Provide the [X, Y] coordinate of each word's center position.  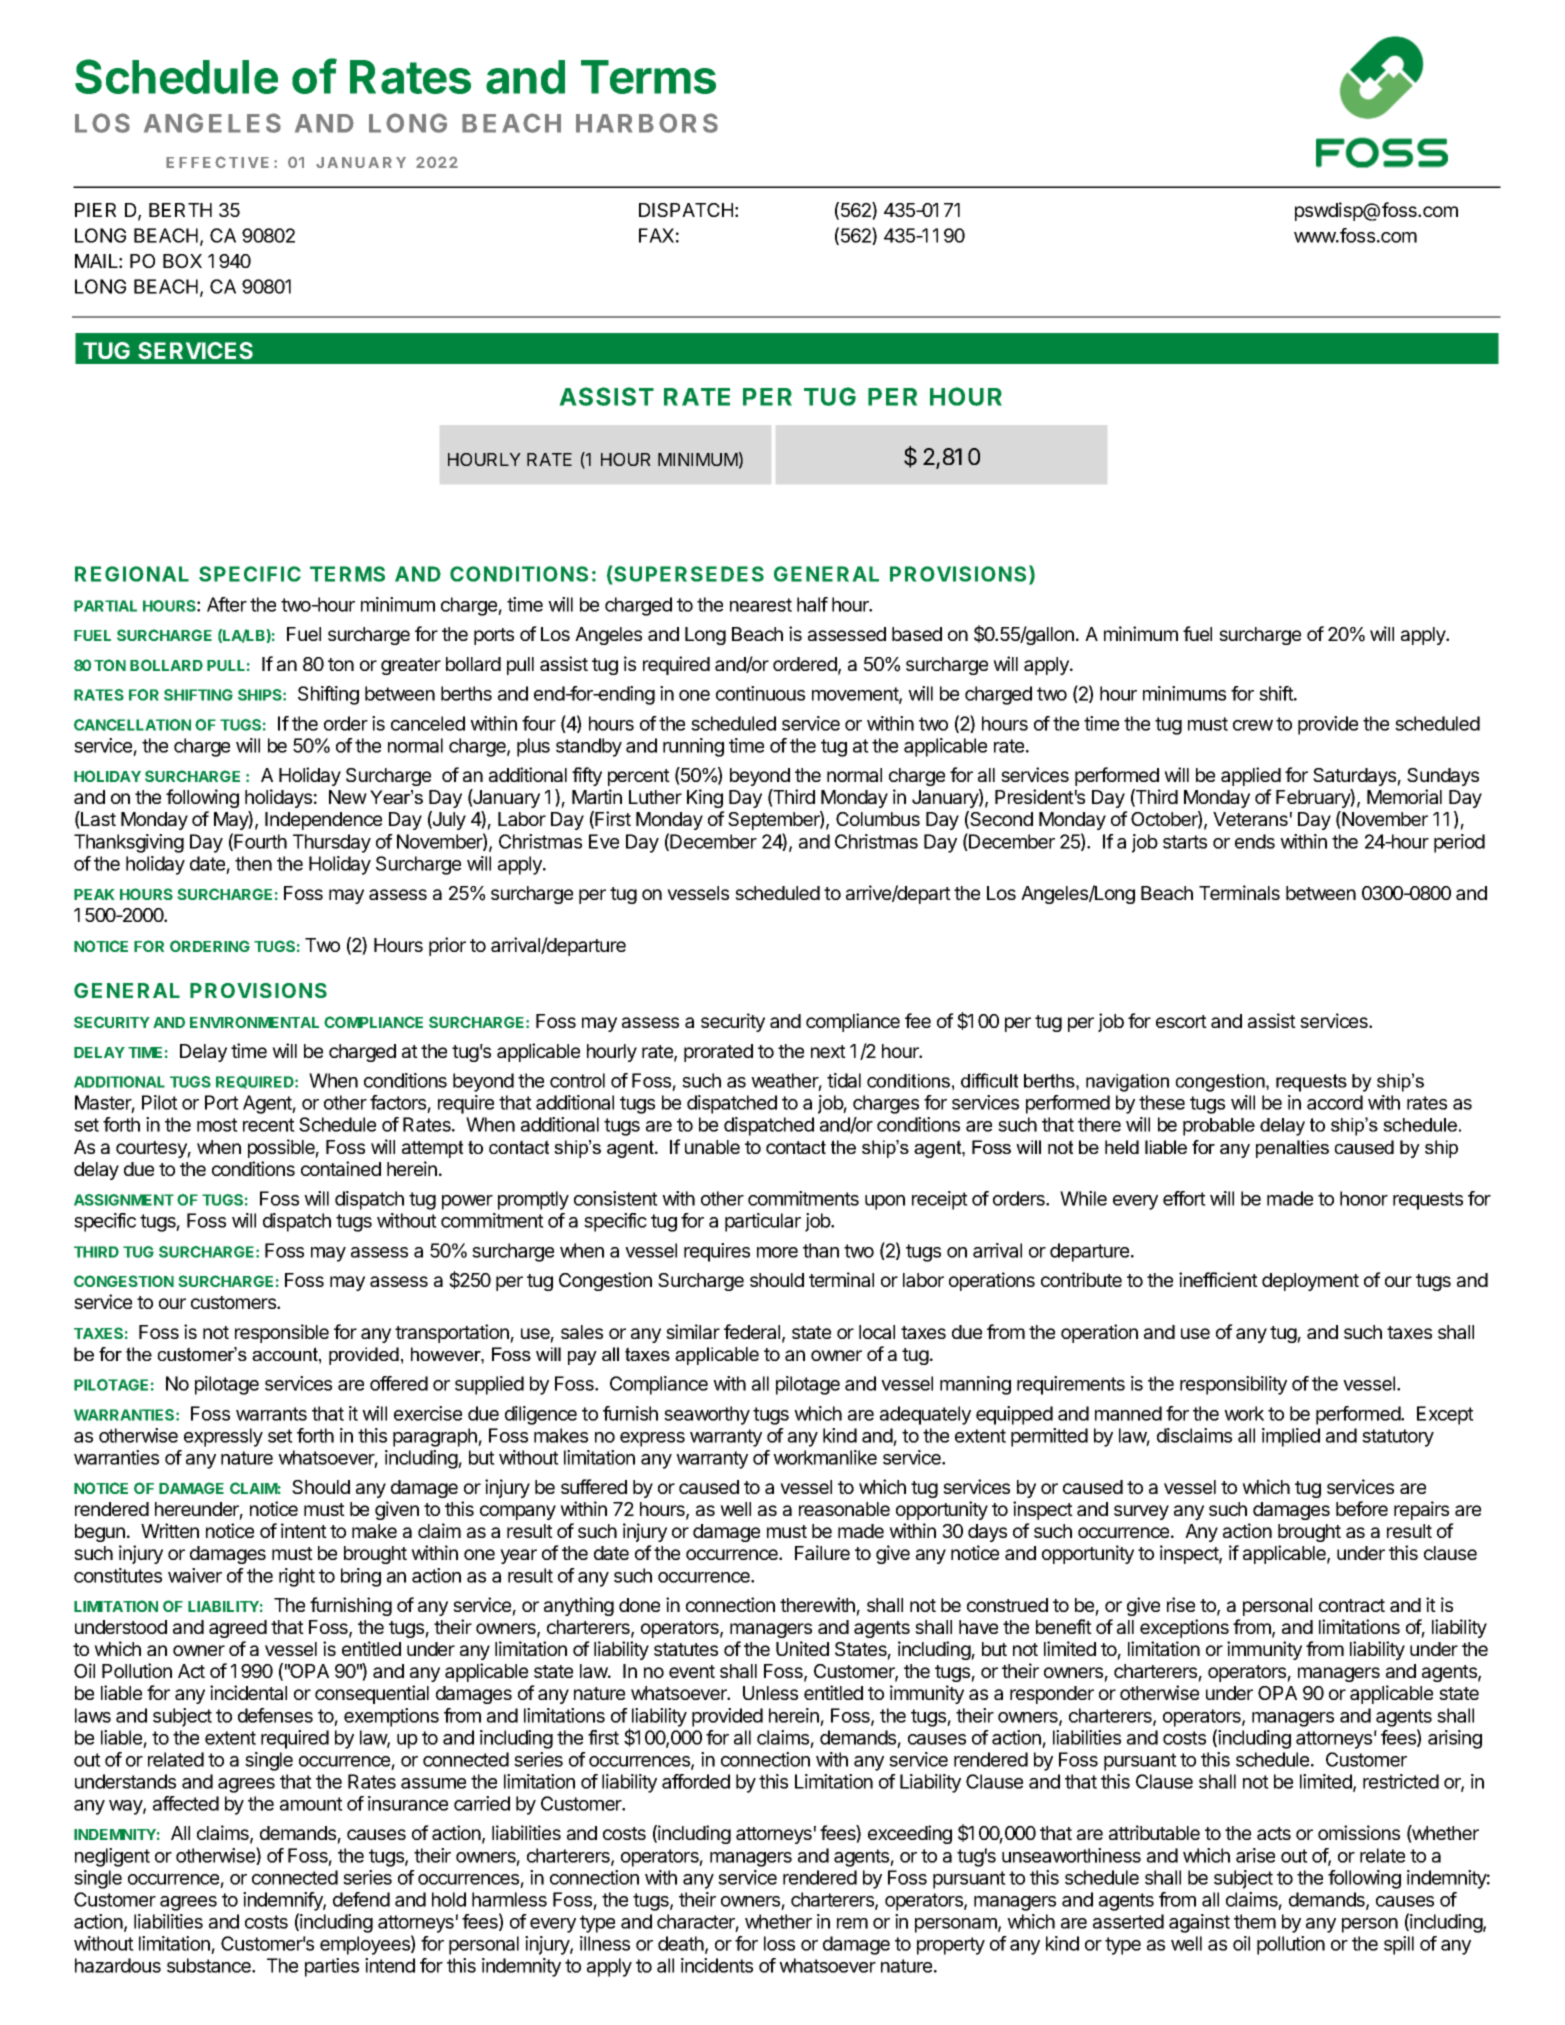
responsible [282, 1333]
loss [779, 1943]
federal [752, 1331]
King [705, 798]
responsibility [1233, 1385]
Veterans [1250, 819]
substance [210, 1965]
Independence [323, 821]
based [917, 634]
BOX [182, 261]
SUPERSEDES [689, 574]
